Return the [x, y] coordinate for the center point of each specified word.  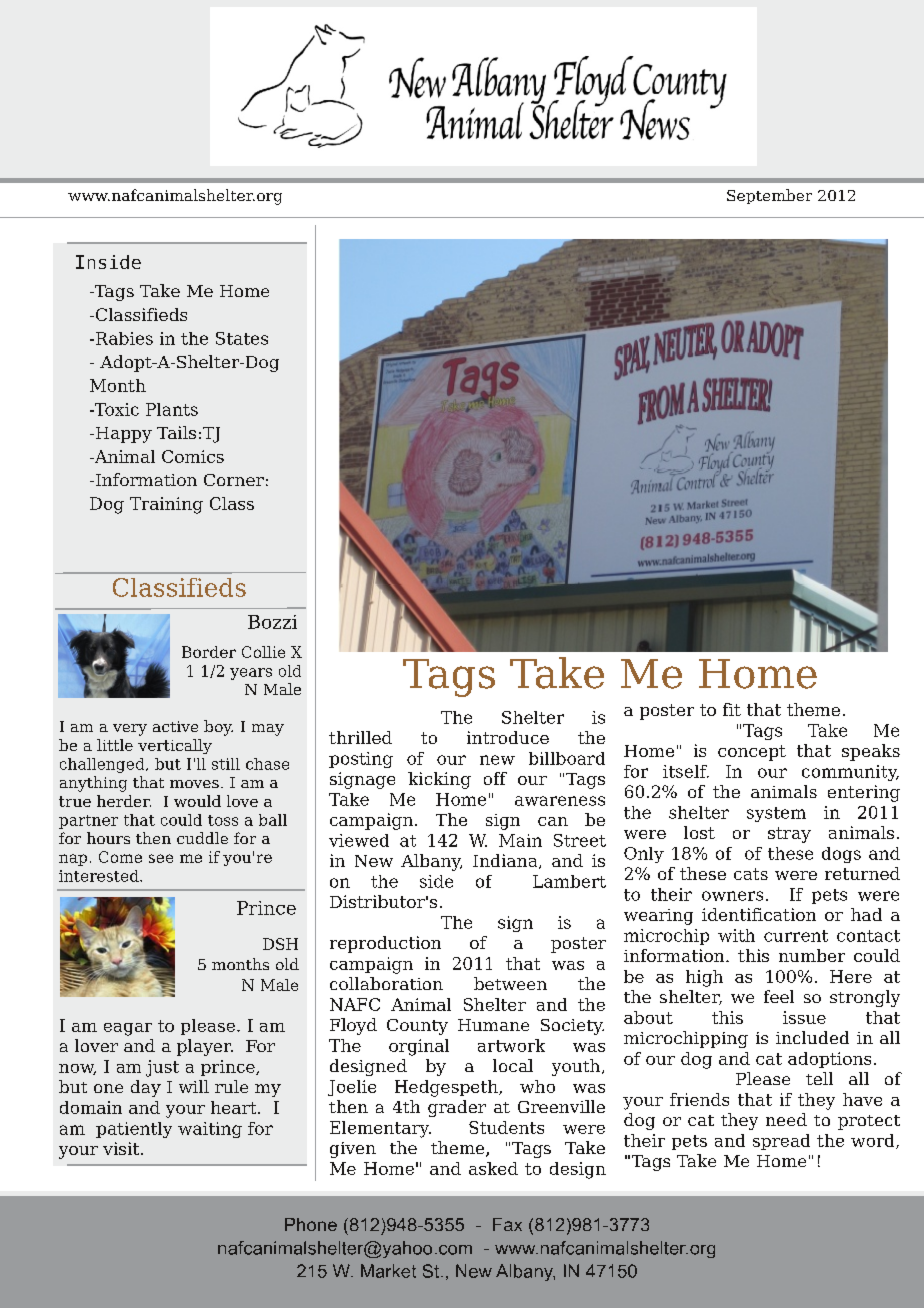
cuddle [202, 838]
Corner [234, 480]
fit [732, 709]
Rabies [124, 338]
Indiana [506, 861]
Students [506, 1127]
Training [166, 505]
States [242, 338]
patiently [134, 1130]
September [769, 196]
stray [789, 835]
